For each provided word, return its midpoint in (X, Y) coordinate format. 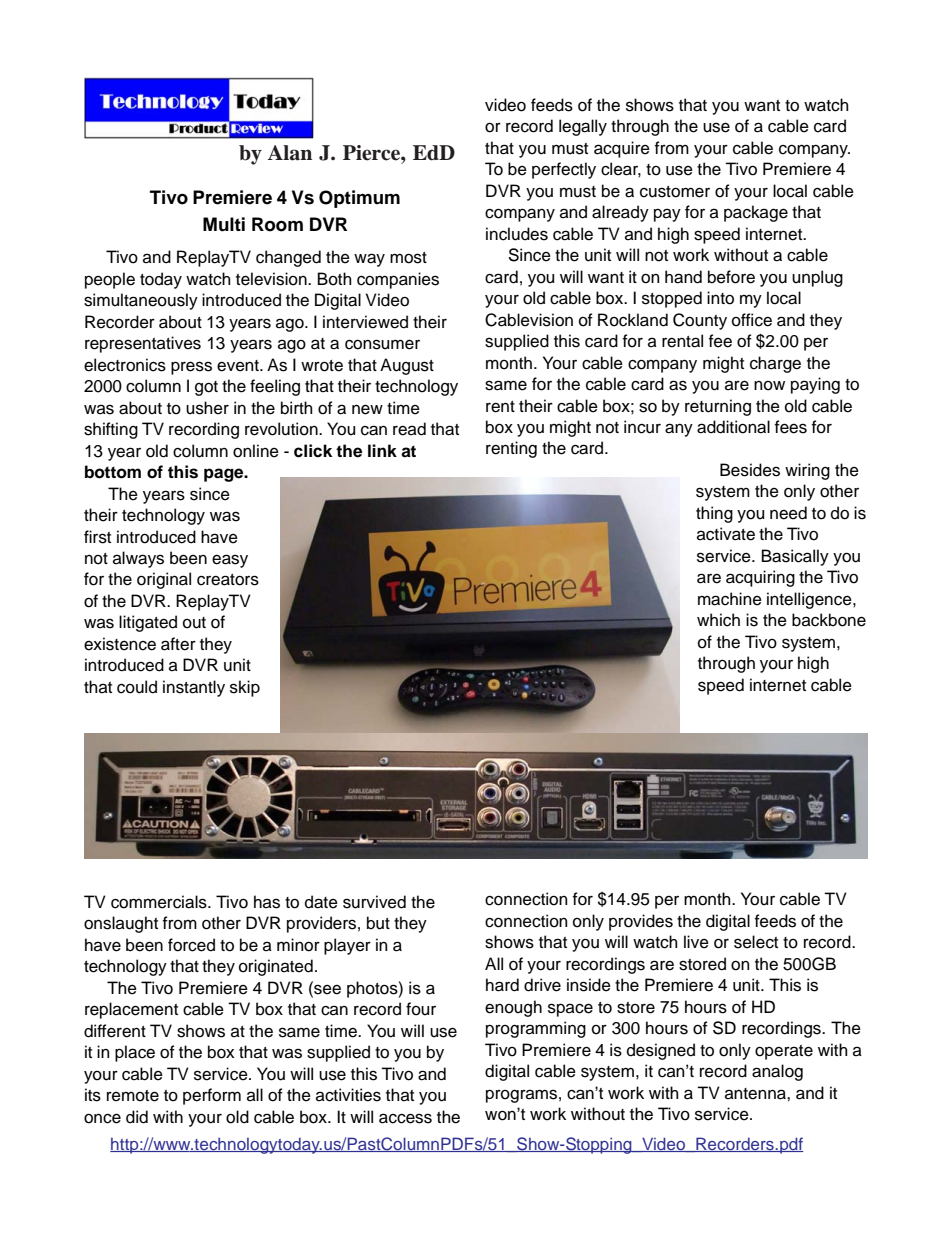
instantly (194, 688)
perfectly (564, 170)
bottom (113, 472)
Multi (224, 224)
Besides (750, 470)
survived (374, 902)
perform (212, 1096)
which (718, 620)
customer (675, 192)
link (382, 450)
